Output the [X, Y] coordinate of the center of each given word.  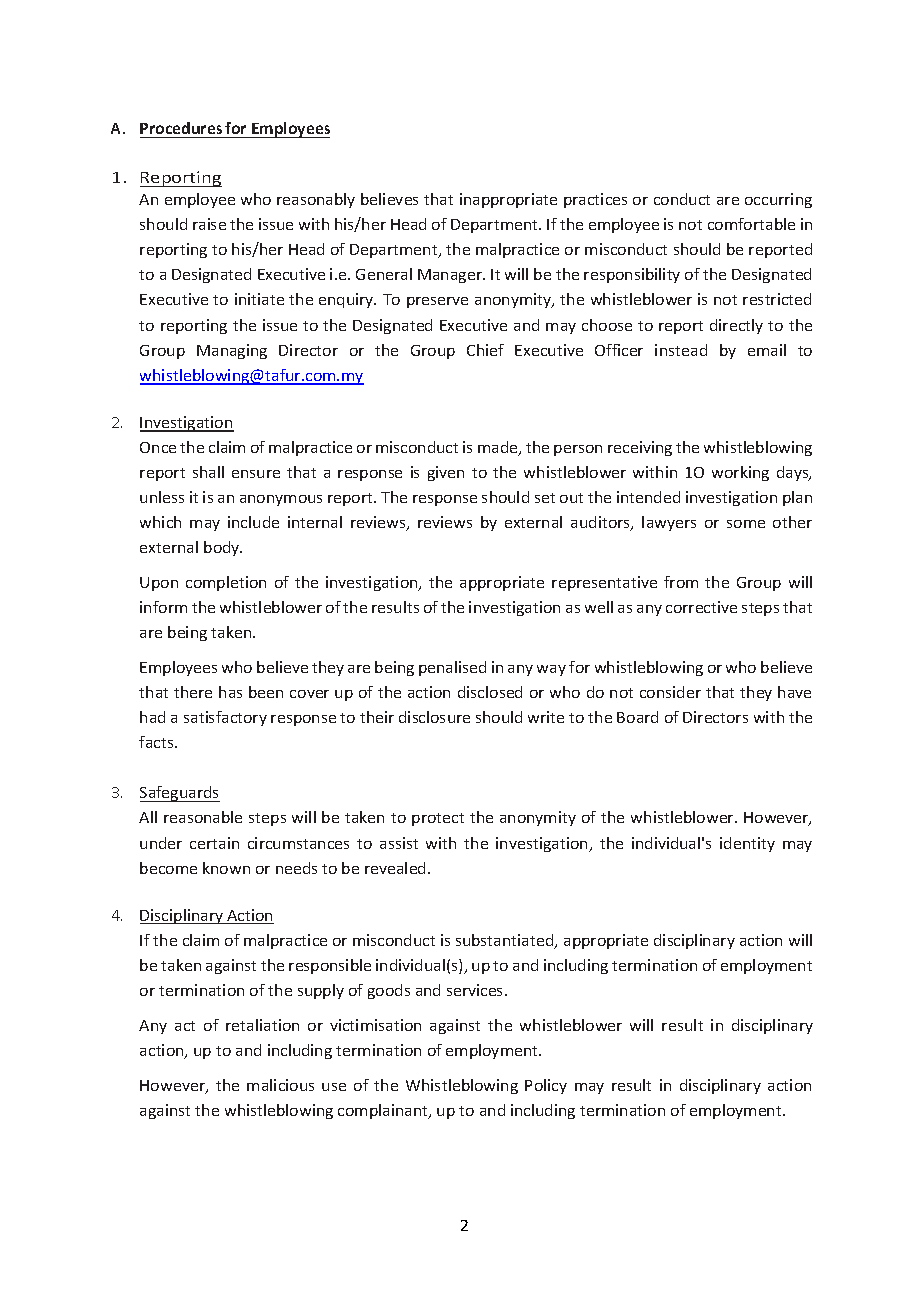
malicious [280, 1085]
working [740, 473]
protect [438, 819]
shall [208, 472]
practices [595, 200]
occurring [778, 200]
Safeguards [180, 794]
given [446, 473]
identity [747, 844]
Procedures [181, 128]
